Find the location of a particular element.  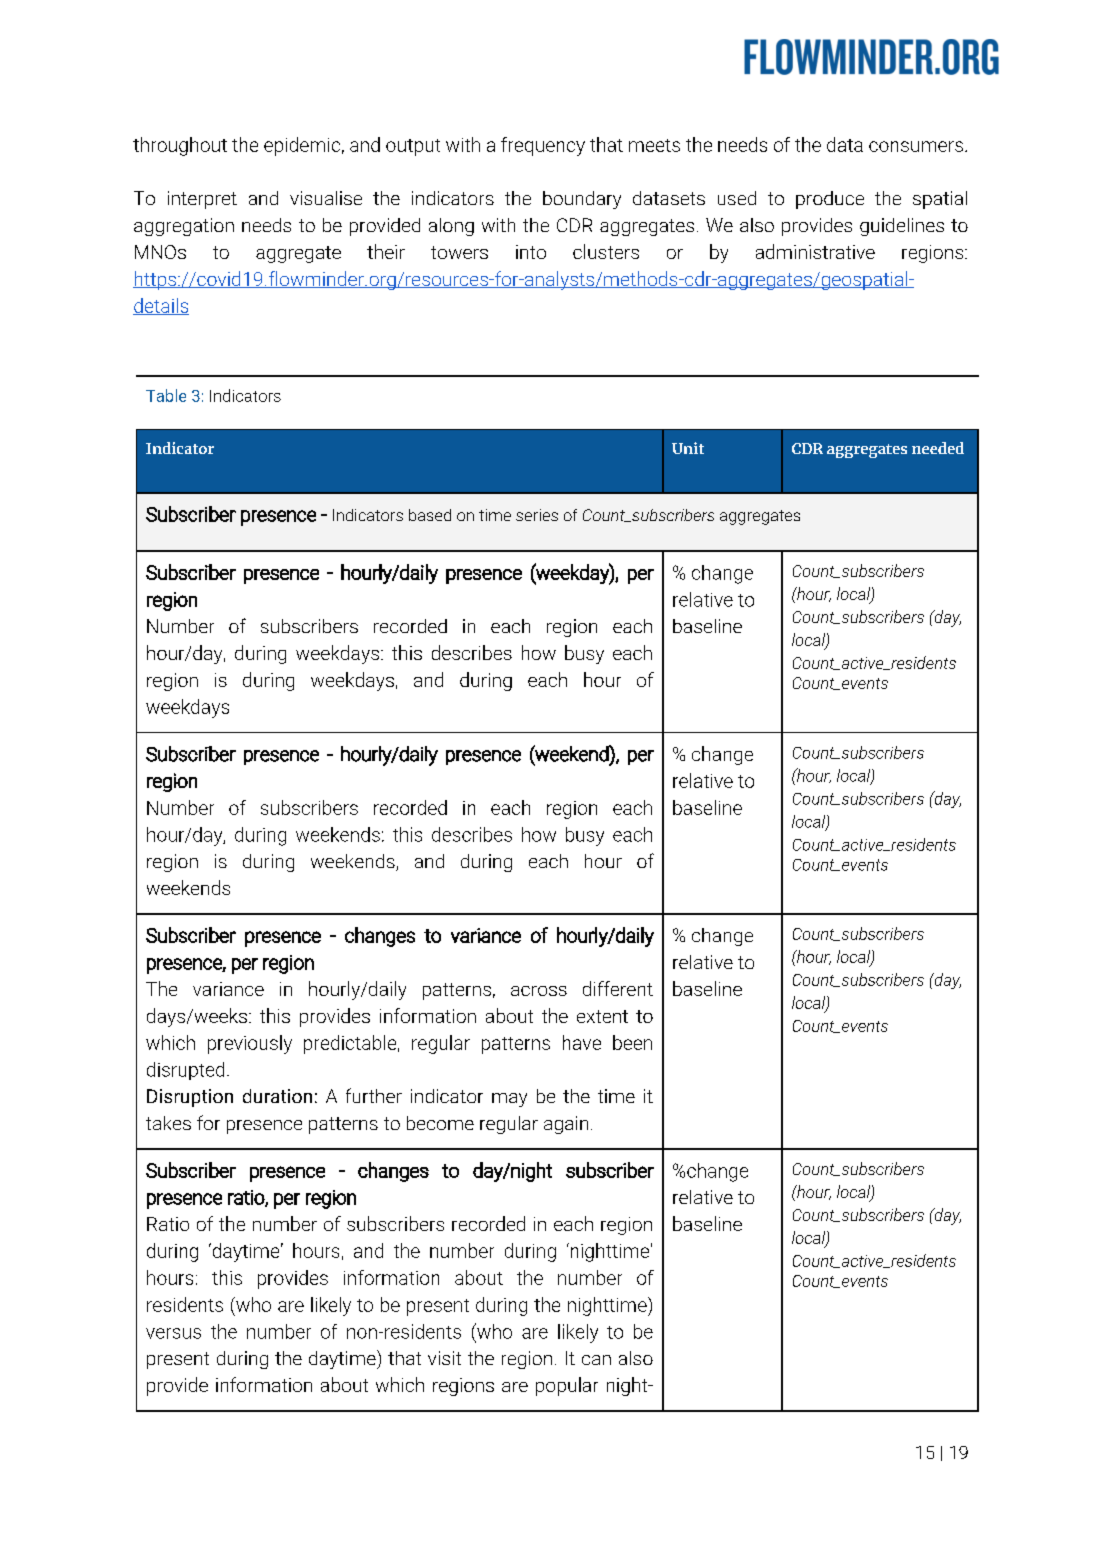

Disruption is located at coordinates (190, 1098).
